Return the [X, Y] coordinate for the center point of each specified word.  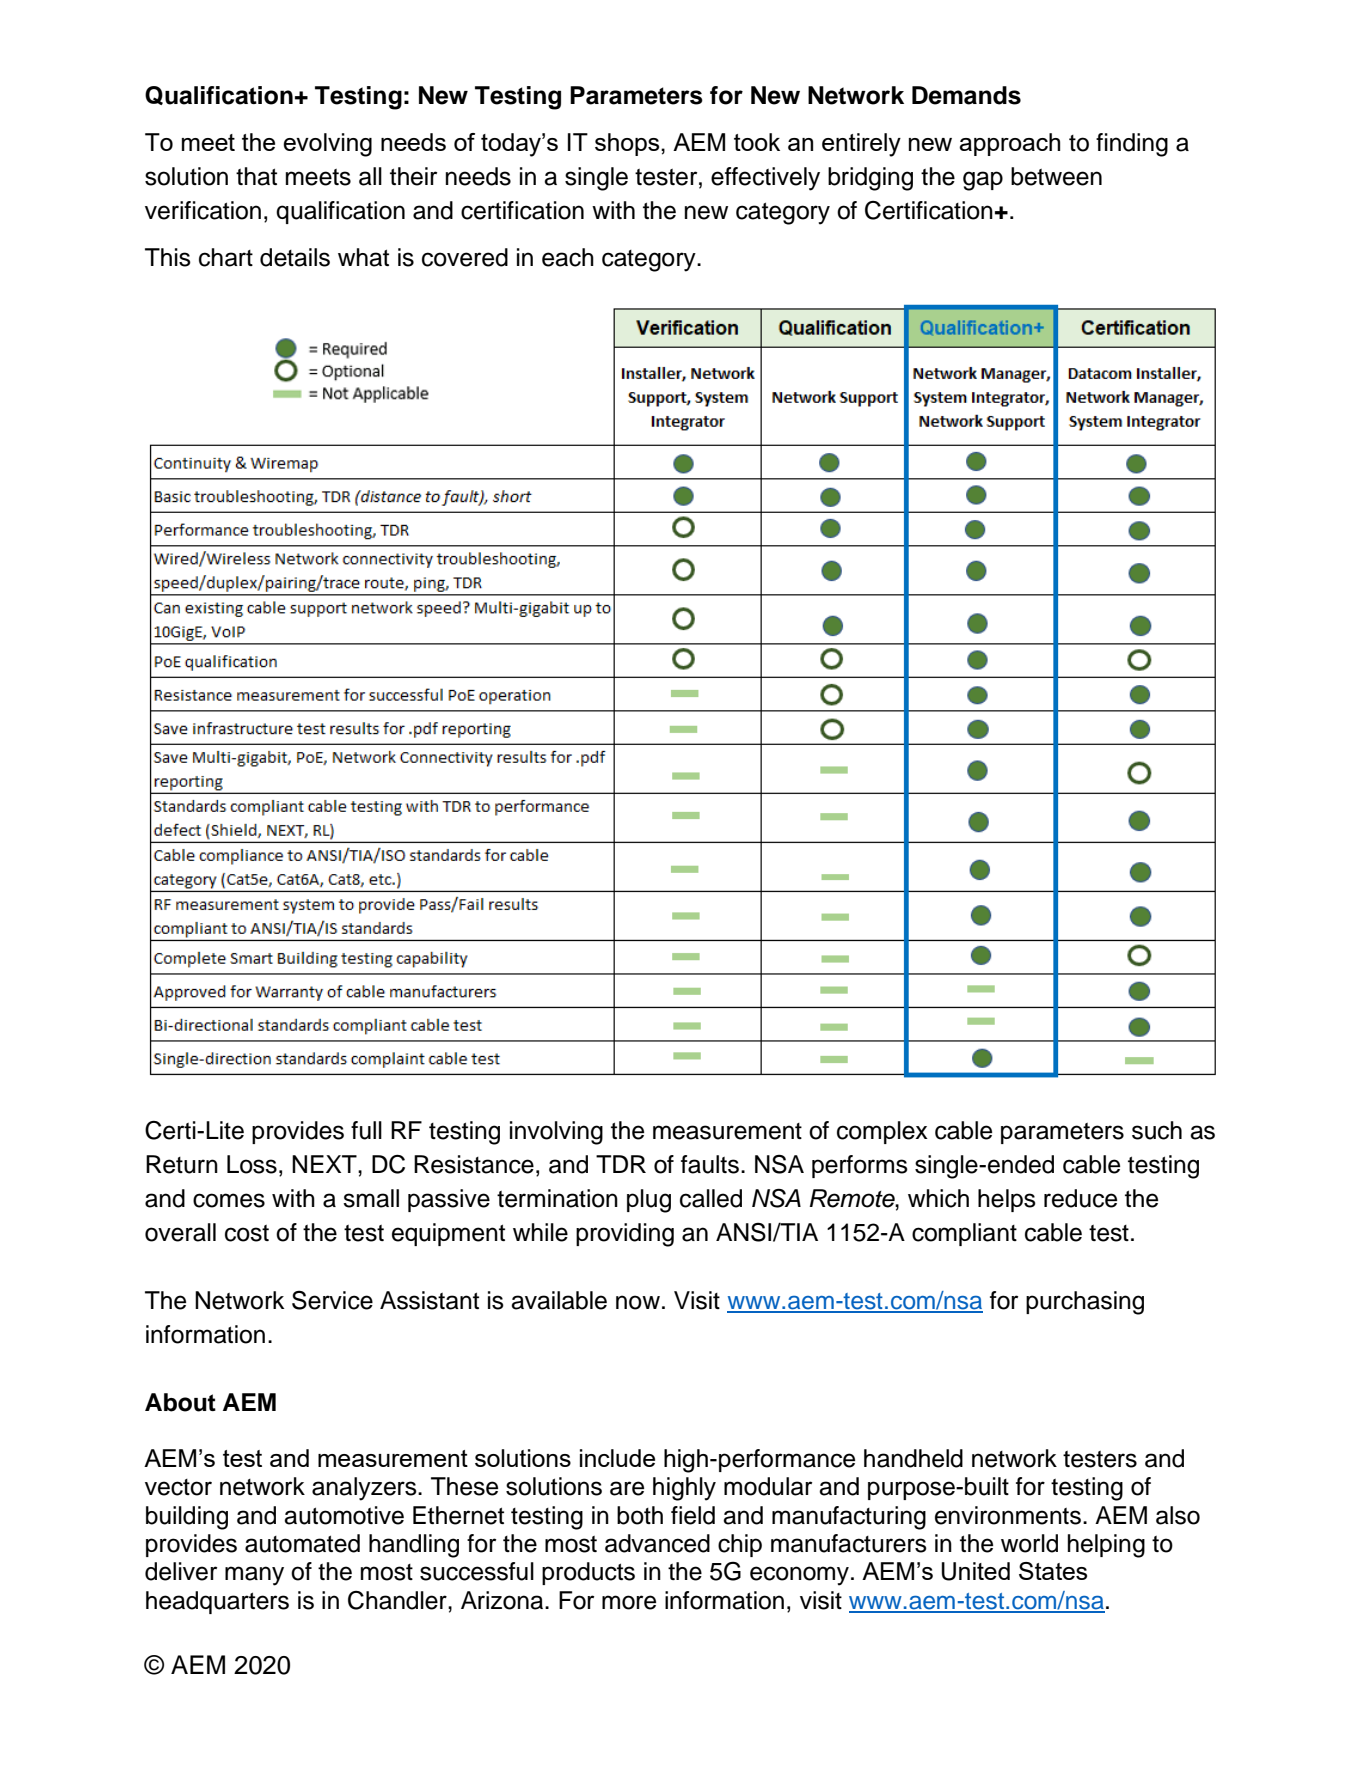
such [1157, 1130]
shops [628, 144]
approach [1009, 144]
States [1053, 1571]
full [366, 1130]
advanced [657, 1543]
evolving [327, 145]
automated [302, 1543]
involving [556, 1133]
